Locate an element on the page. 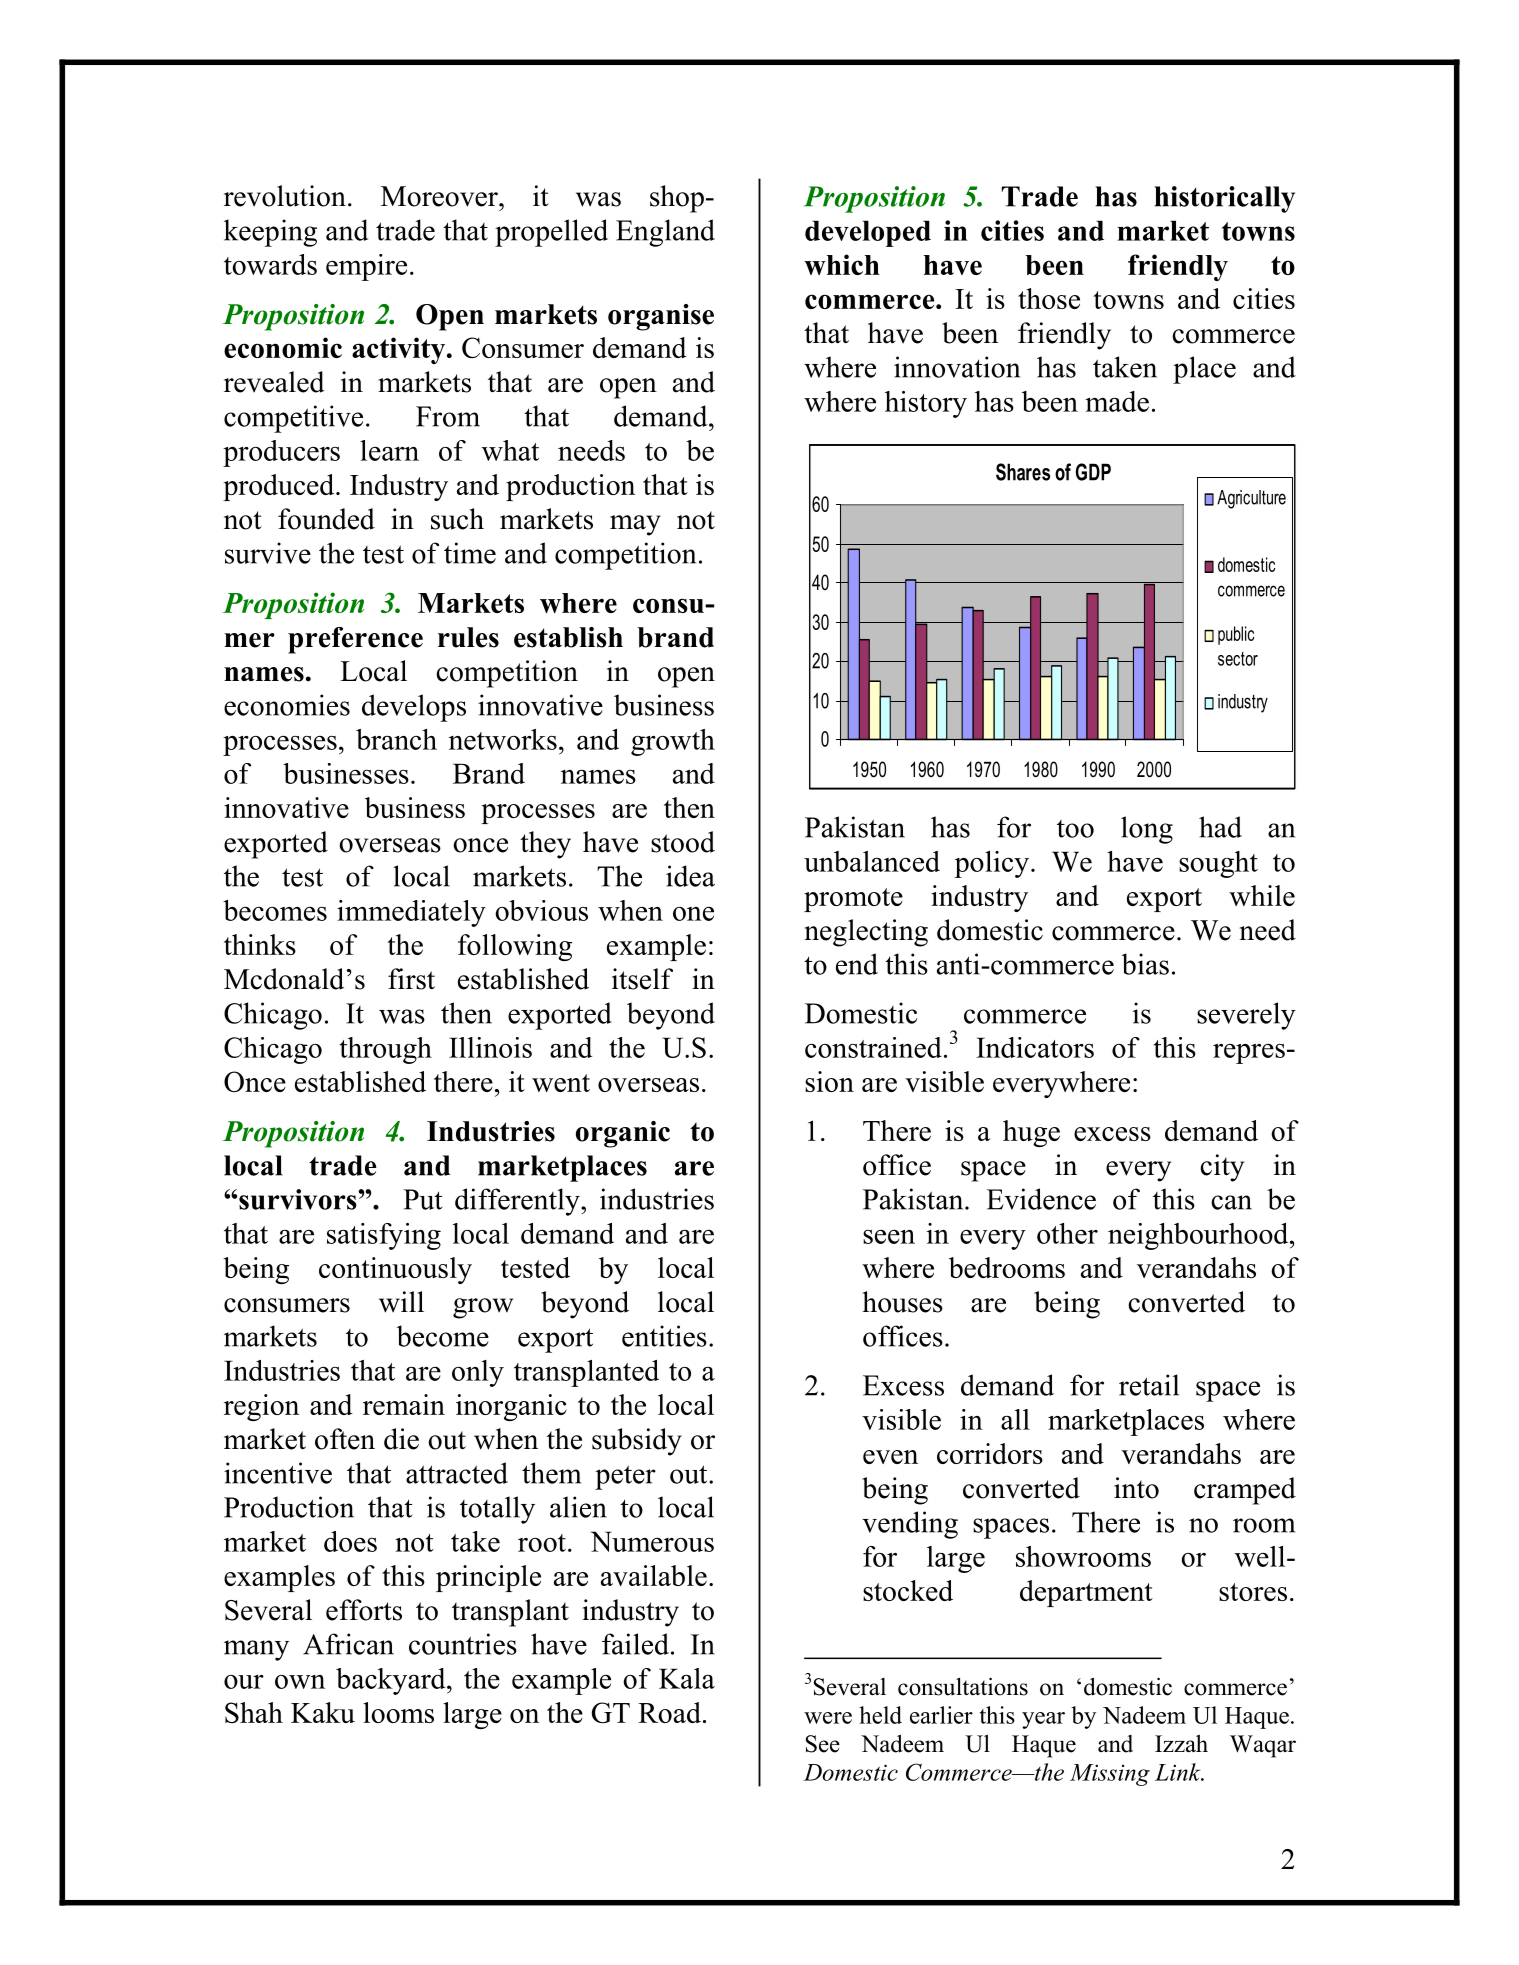 Image resolution: width=1519 pixels, height=1965 pixels. historically is located at coordinates (1224, 199).
